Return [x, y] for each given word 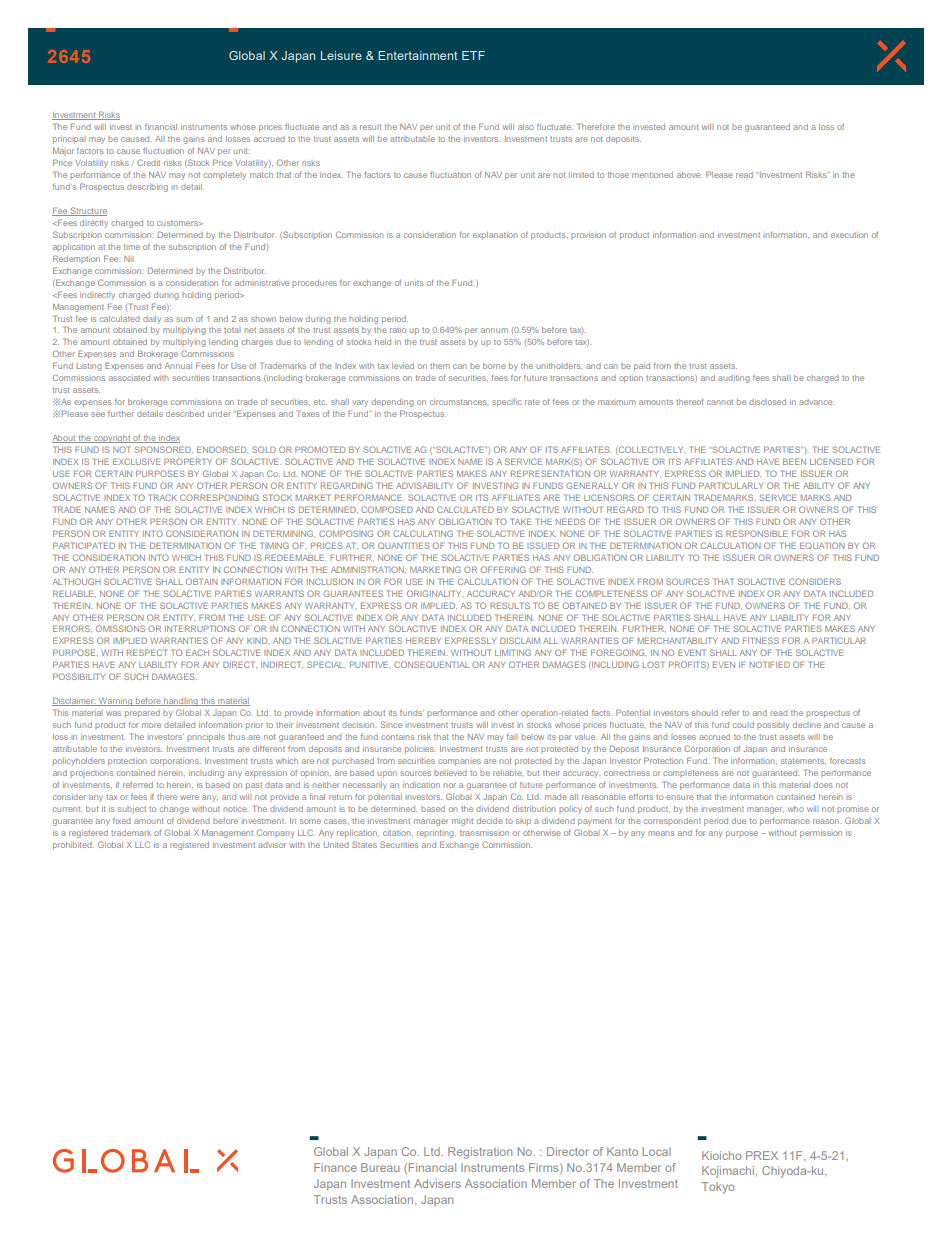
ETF [473, 55]
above [689, 175]
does [823, 785]
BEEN [794, 461]
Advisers [437, 1183]
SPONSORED [163, 449]
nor [449, 785]
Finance [335, 1167]
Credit [148, 162]
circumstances [459, 402]
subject [132, 810]
